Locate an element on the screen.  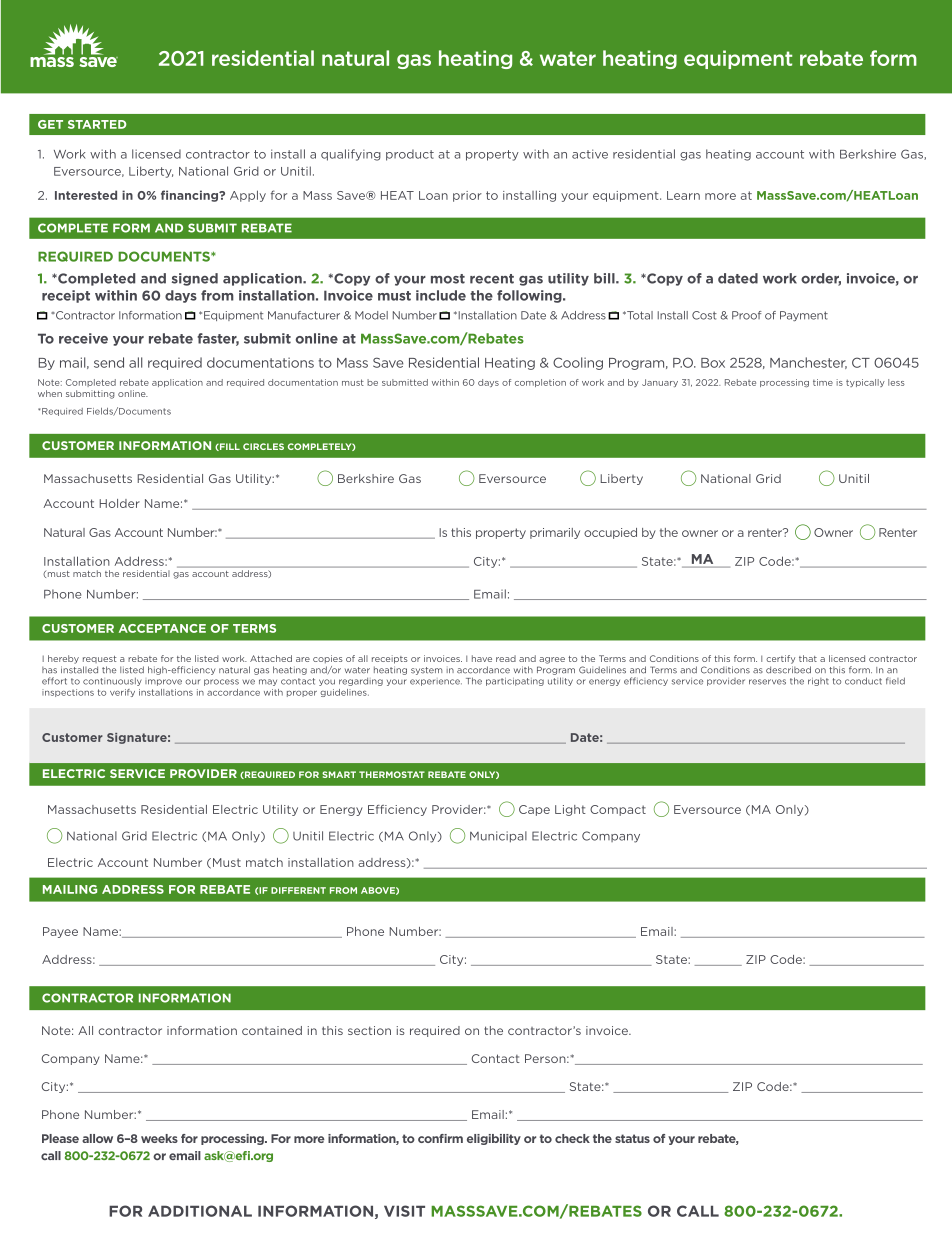
Municipal is located at coordinates (498, 837).
